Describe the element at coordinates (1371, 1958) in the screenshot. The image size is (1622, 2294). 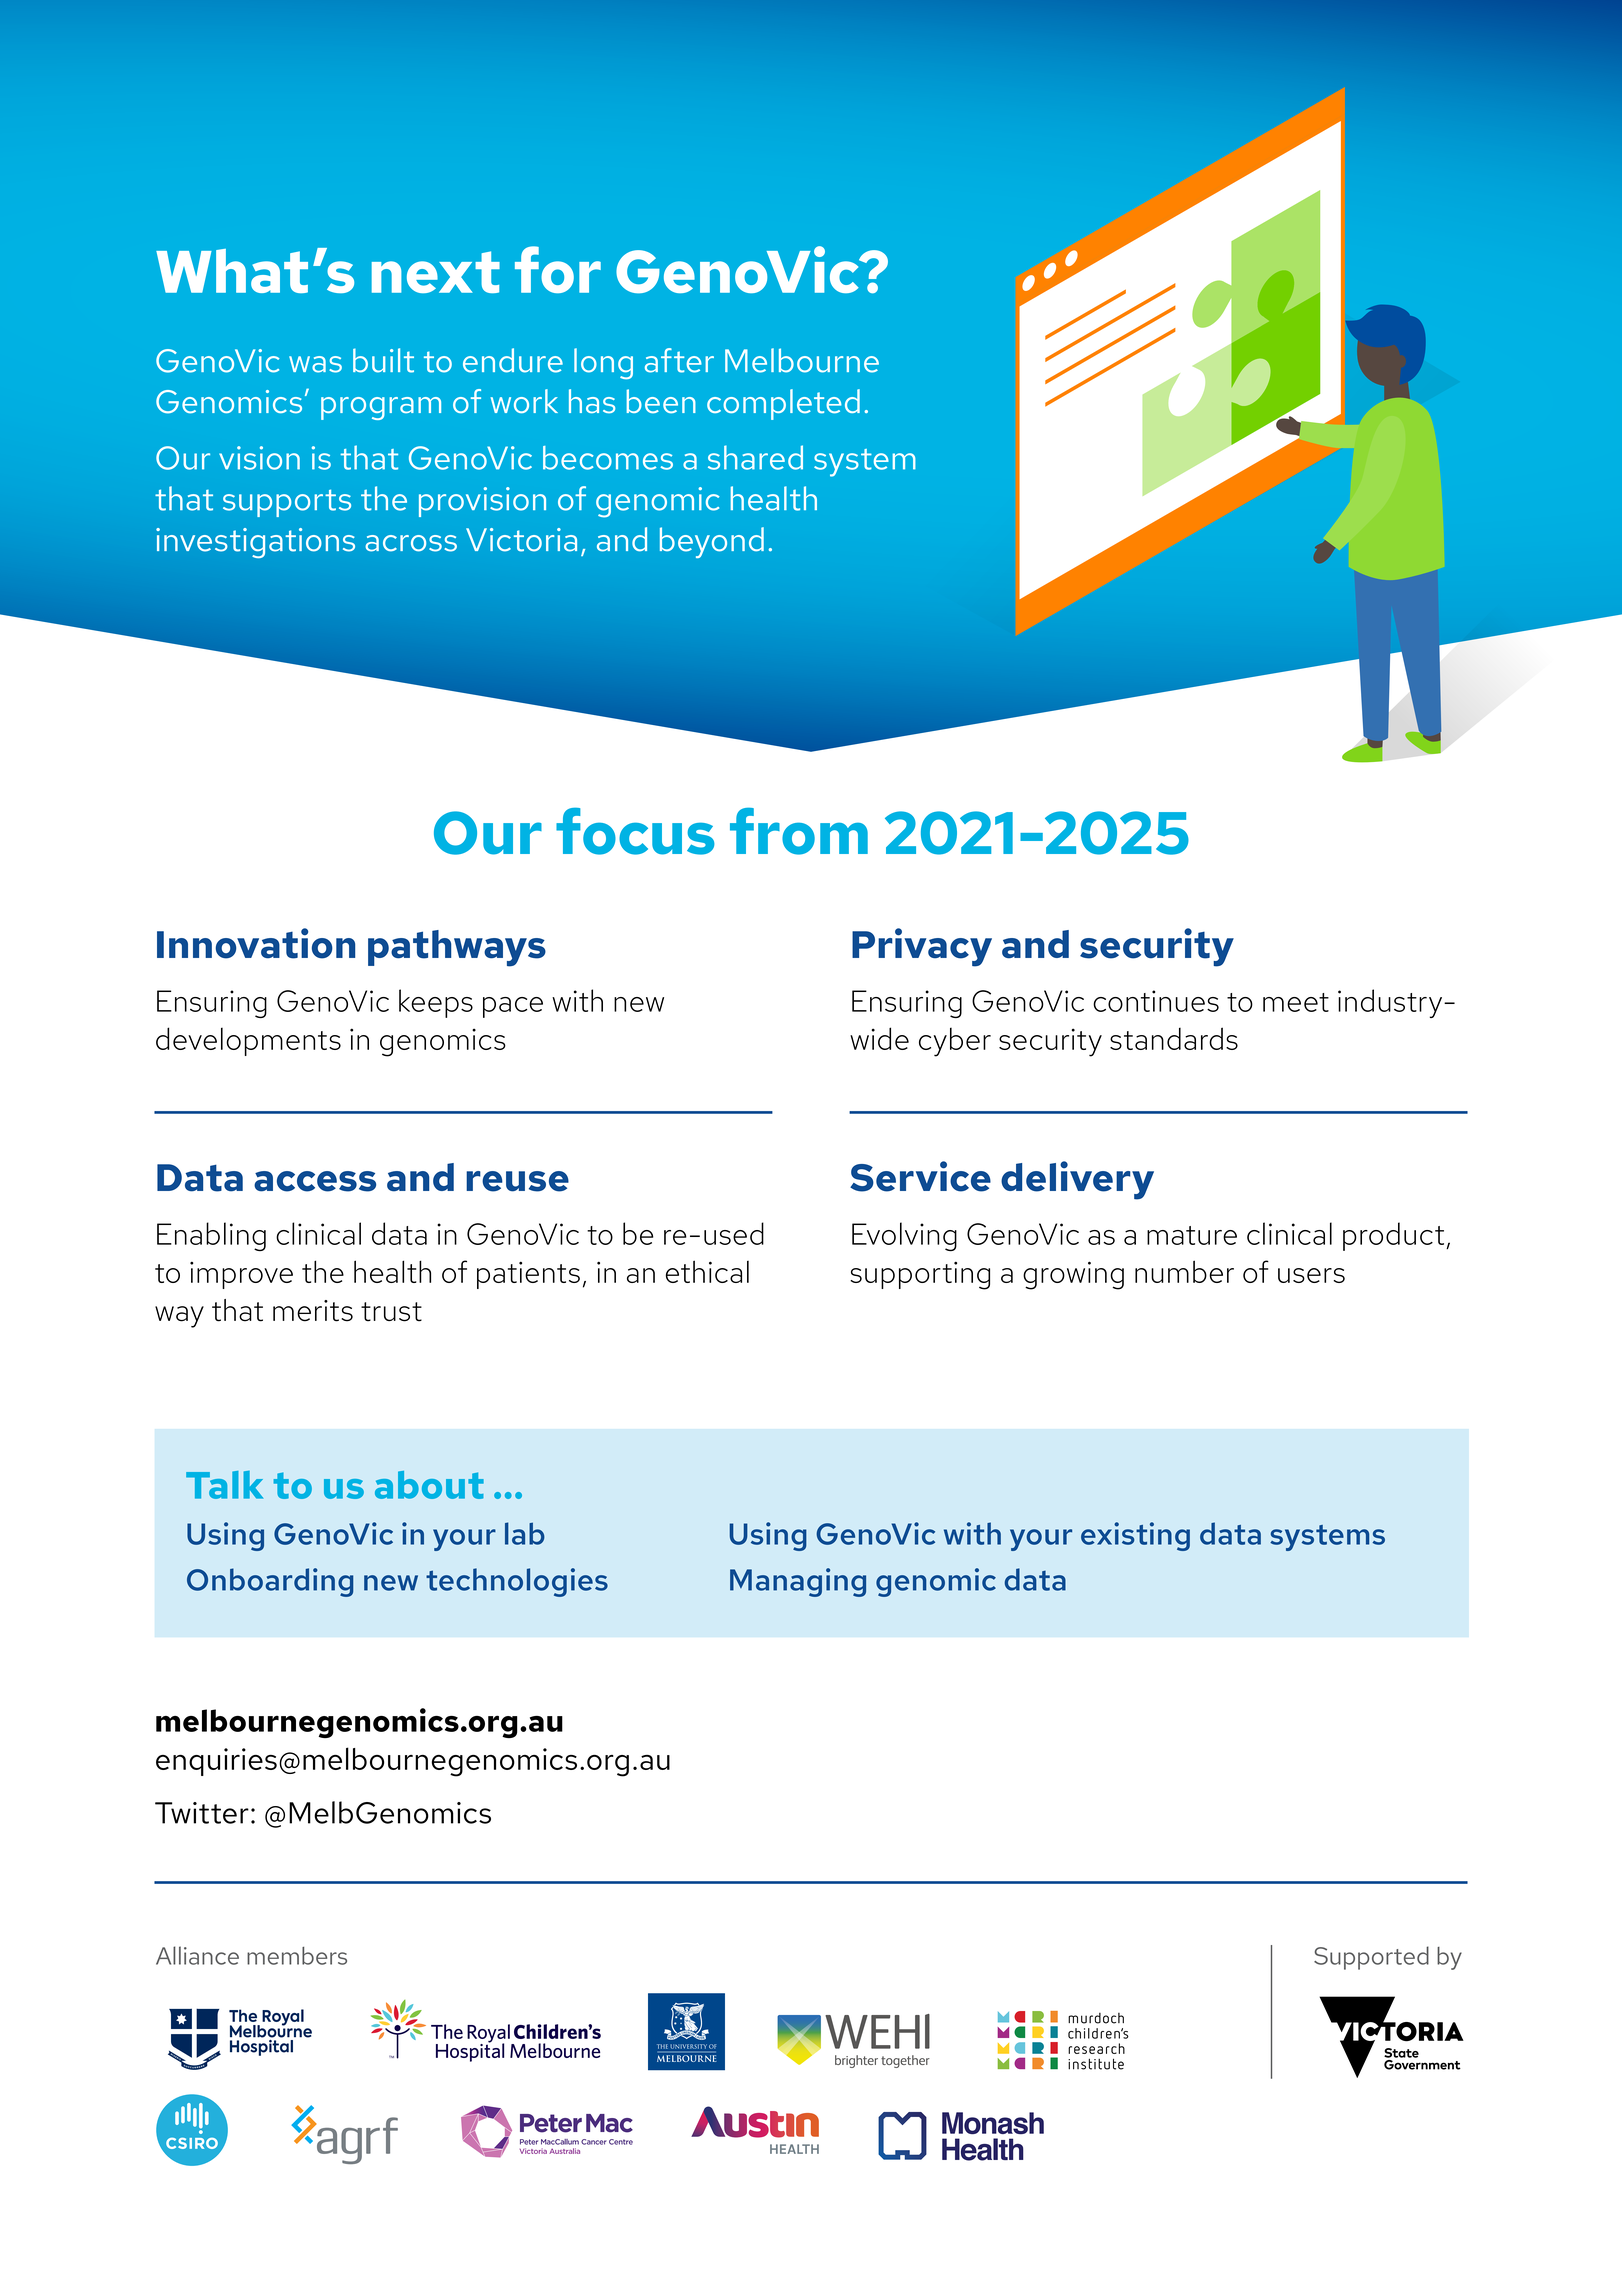
I see `Supported` at that location.
